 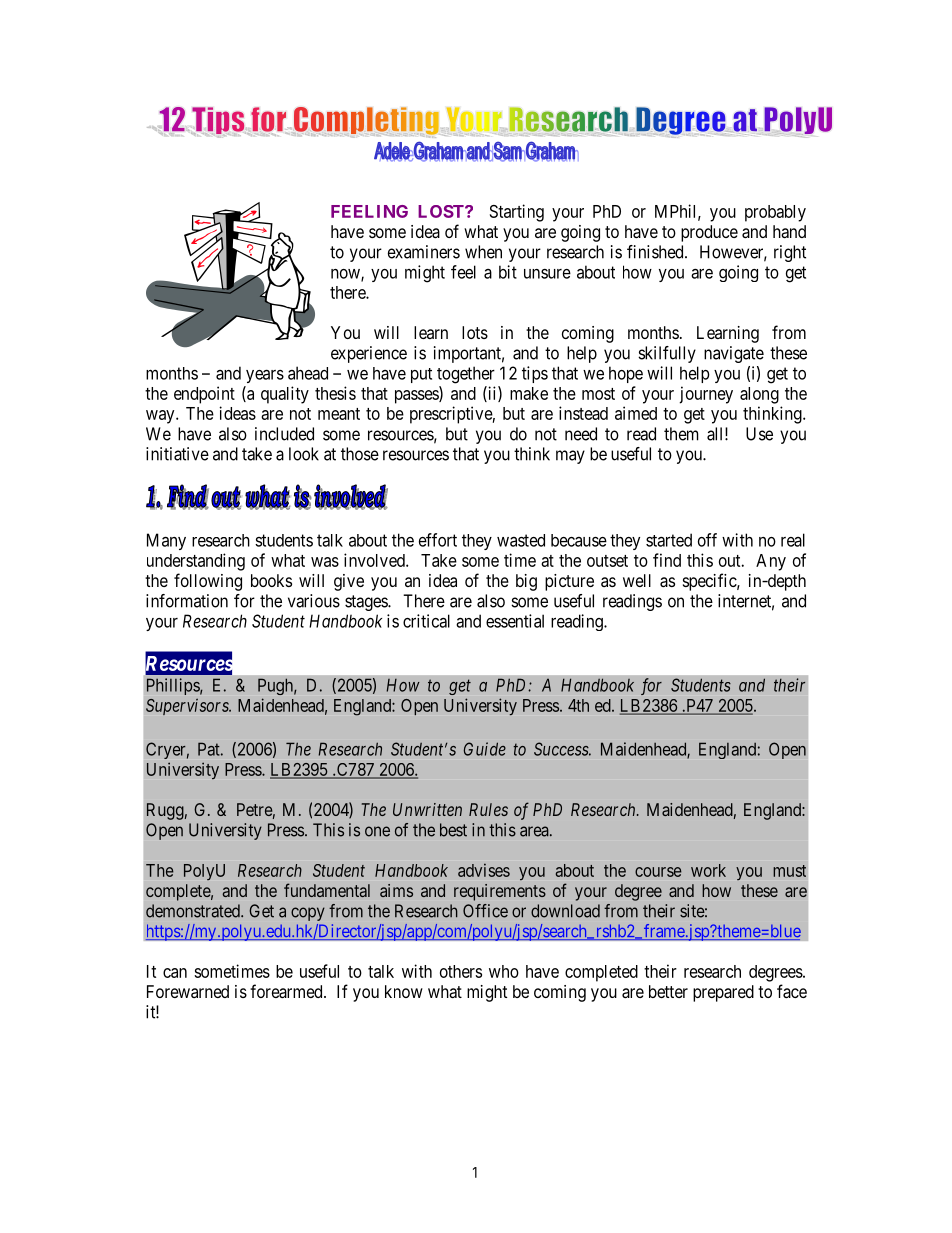 I want to click on examiners, so click(x=424, y=252).
